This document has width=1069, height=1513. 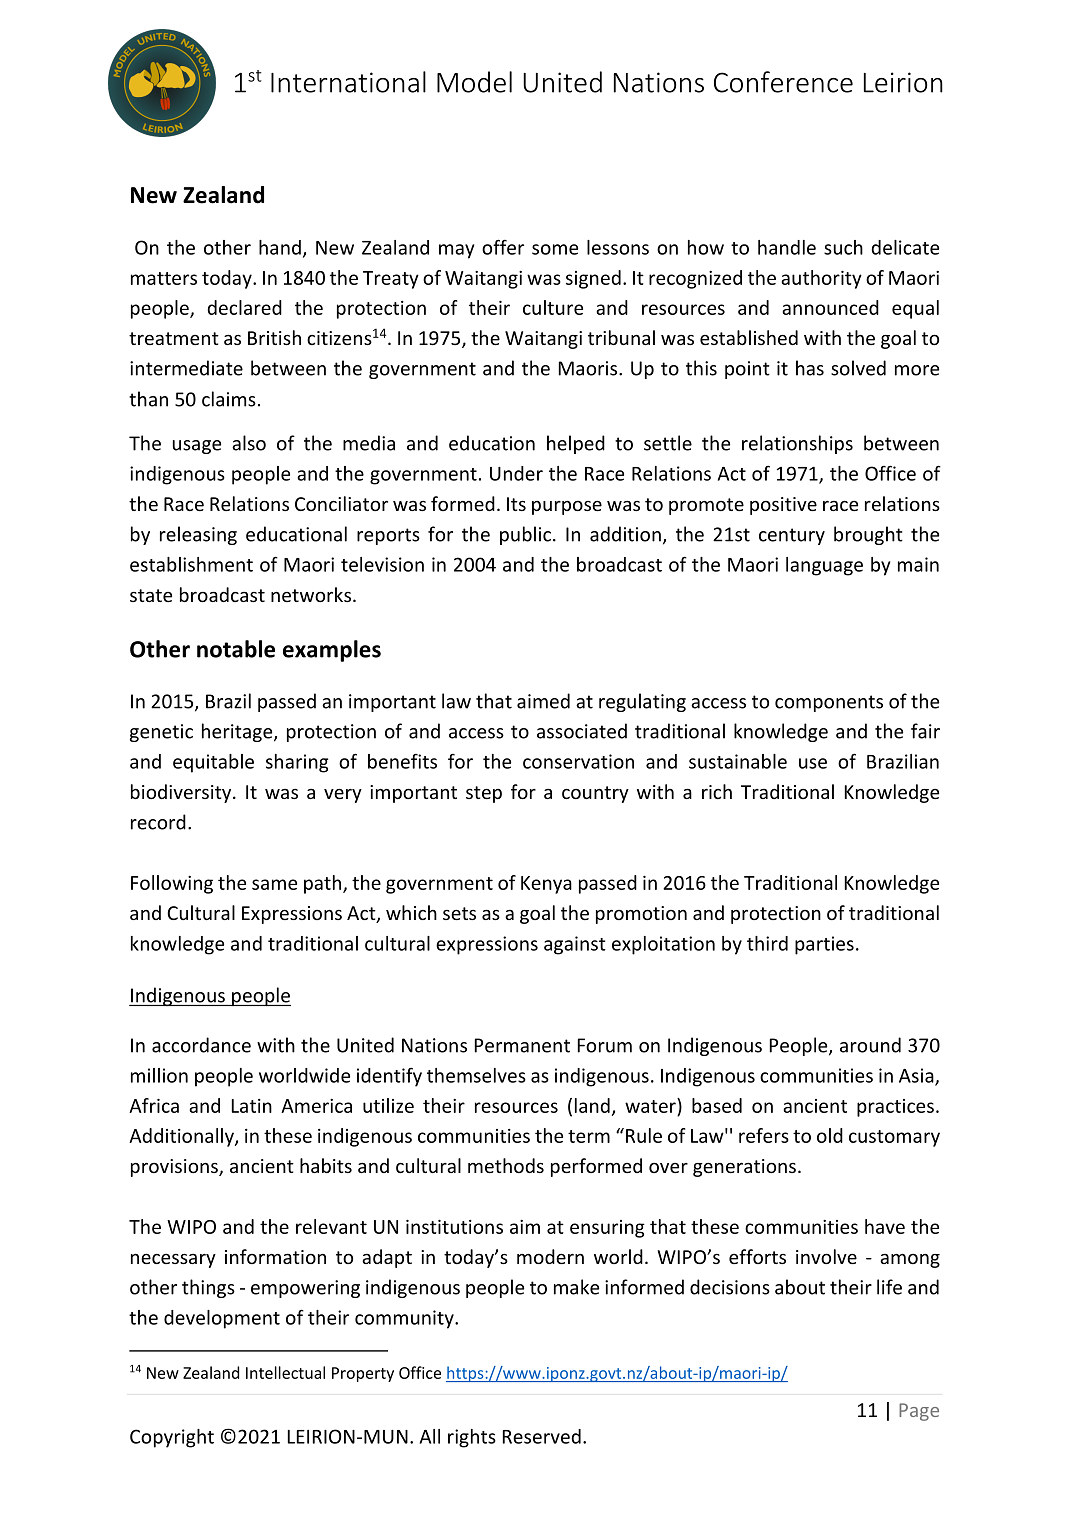 I want to click on Page, so click(x=919, y=1412).
